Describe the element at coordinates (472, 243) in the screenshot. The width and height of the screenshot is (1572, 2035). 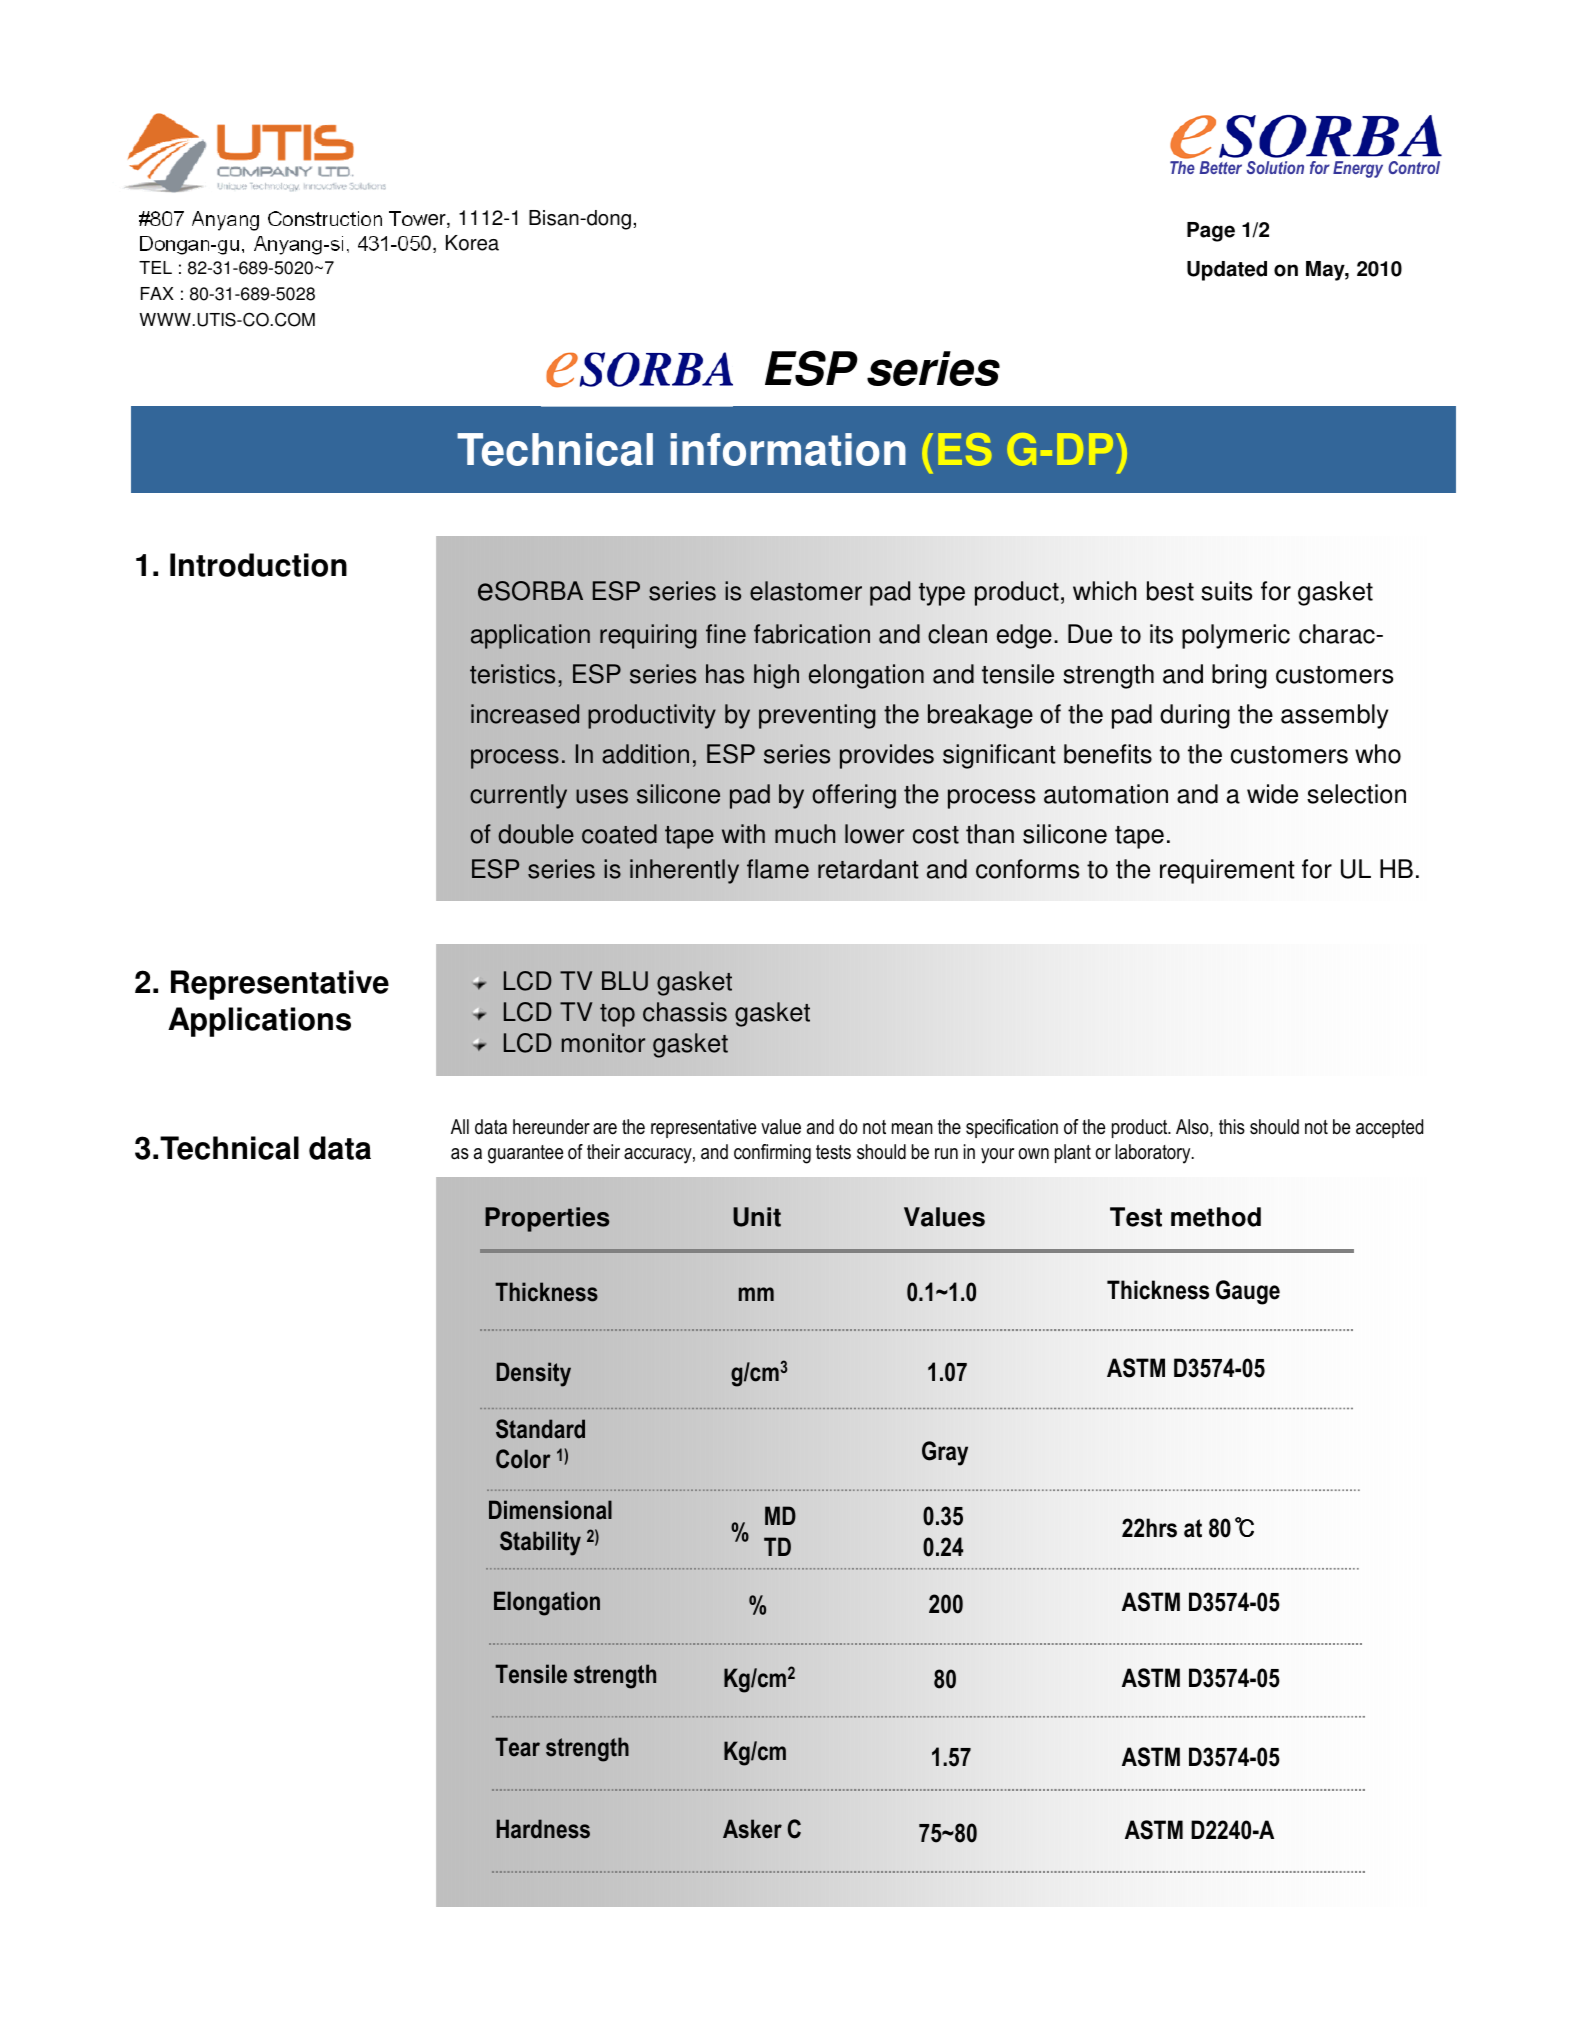
I see `Korea` at that location.
